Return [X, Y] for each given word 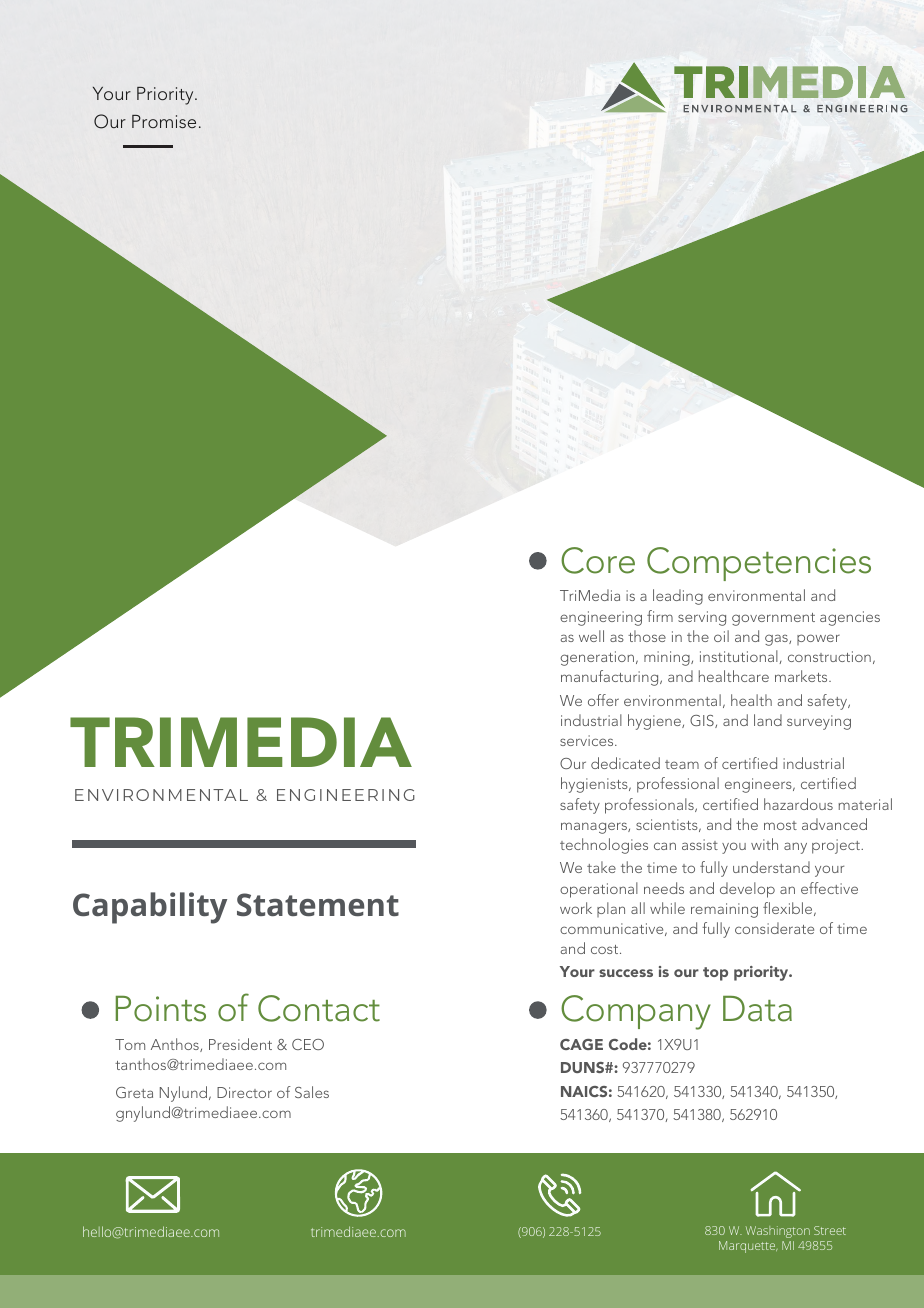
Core [598, 560]
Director [244, 1092]
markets [802, 676]
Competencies [759, 564]
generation [597, 658]
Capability [150, 908]
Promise [164, 121]
